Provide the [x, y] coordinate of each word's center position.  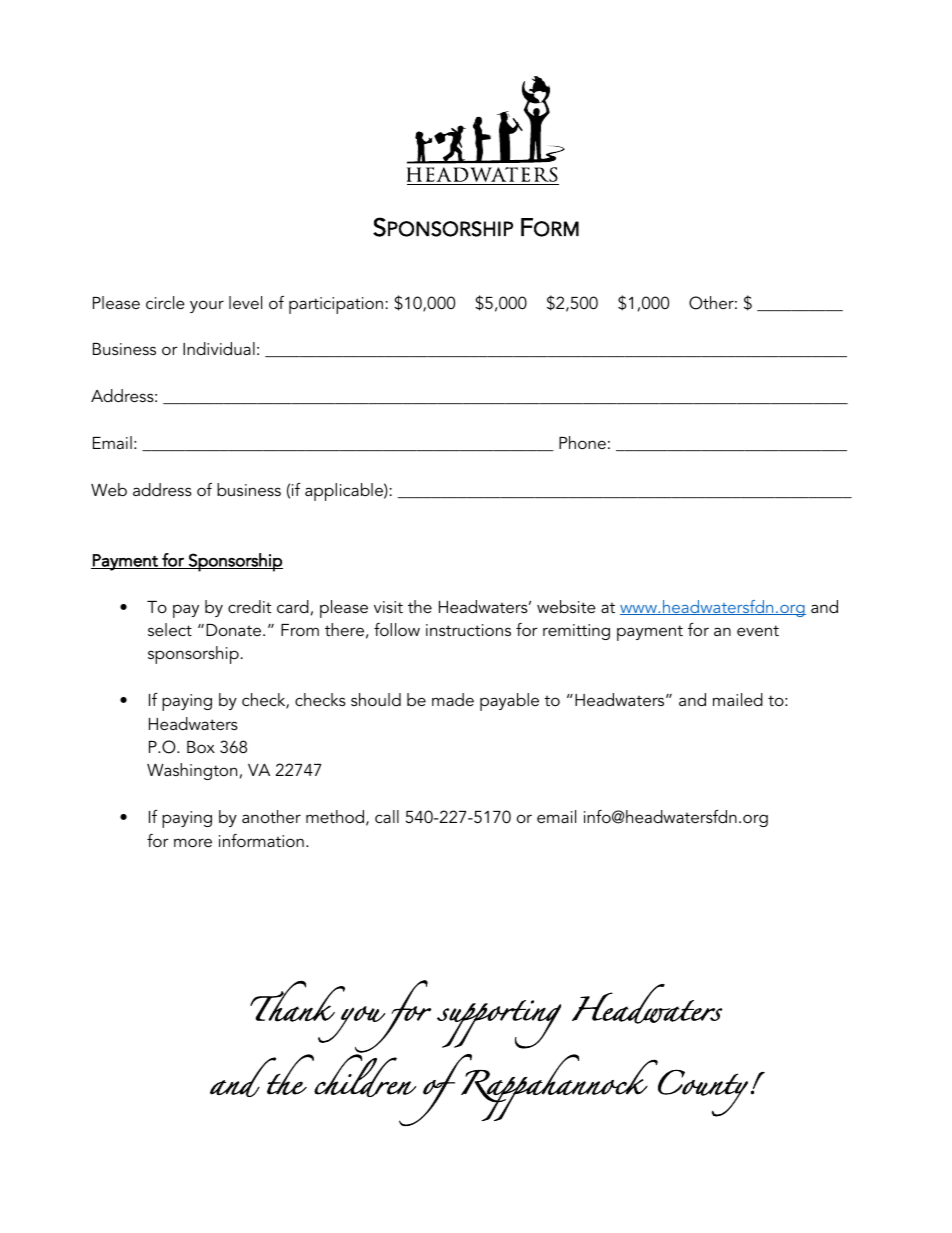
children [364, 1074]
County [703, 1093]
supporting [499, 1024]
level [245, 302]
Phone [582, 442]
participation [336, 305]
